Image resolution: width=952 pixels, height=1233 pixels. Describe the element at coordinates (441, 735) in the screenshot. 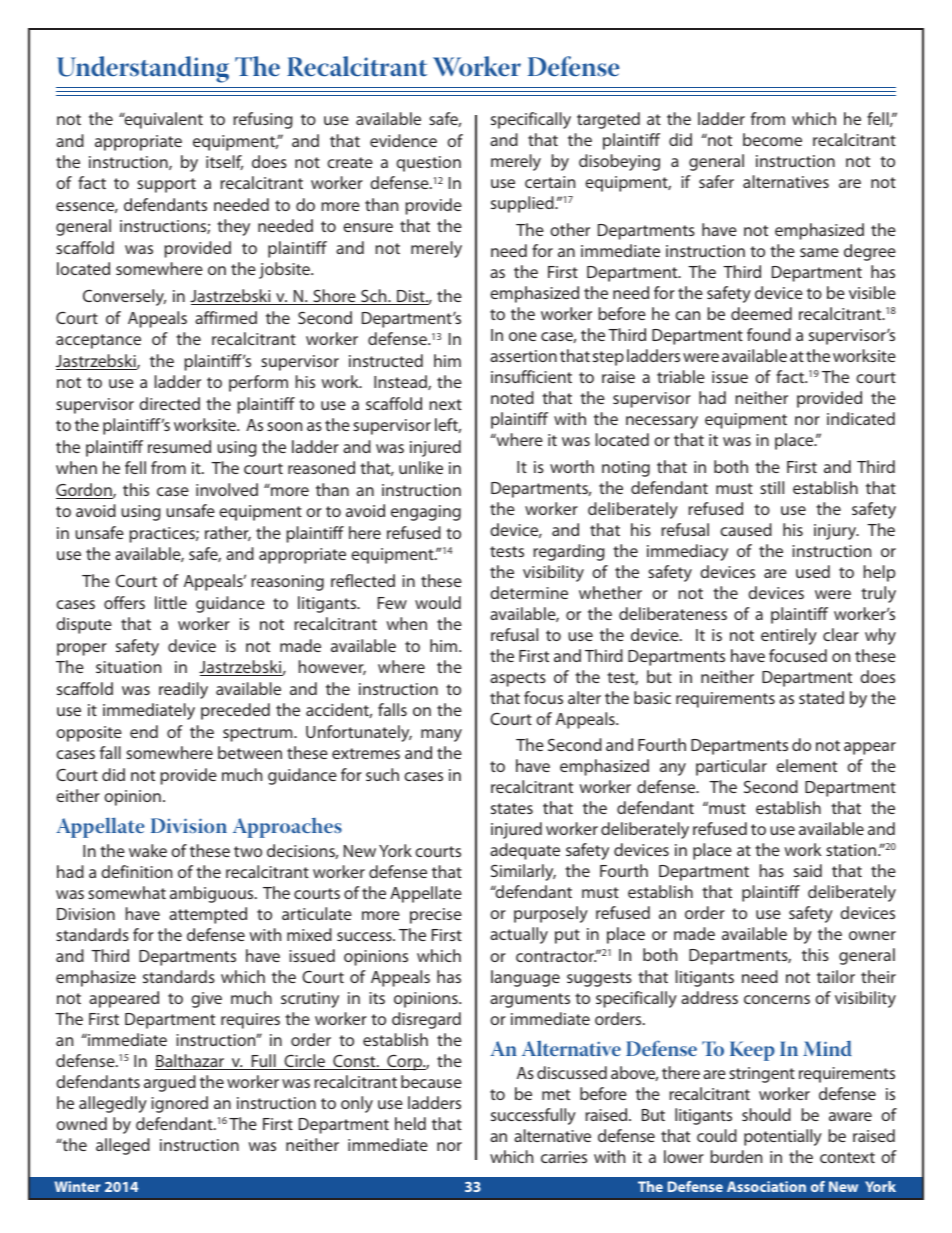

I see `many` at that location.
